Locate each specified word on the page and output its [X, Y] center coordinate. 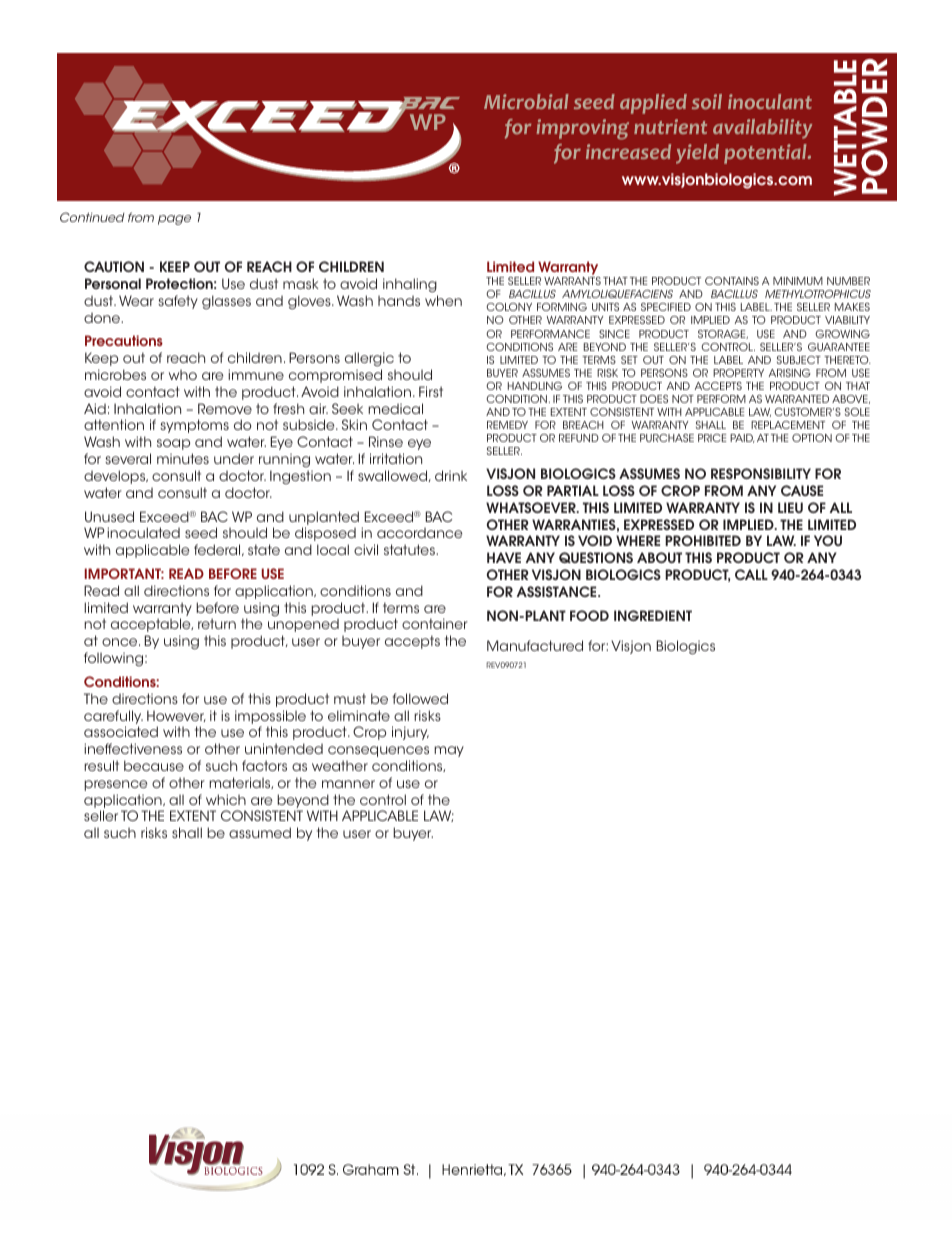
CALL [751, 574]
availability [762, 129]
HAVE [504, 557]
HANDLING [535, 386]
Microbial [526, 101]
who [183, 375]
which [226, 799]
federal [218, 550]
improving [583, 129]
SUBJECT [799, 360]
